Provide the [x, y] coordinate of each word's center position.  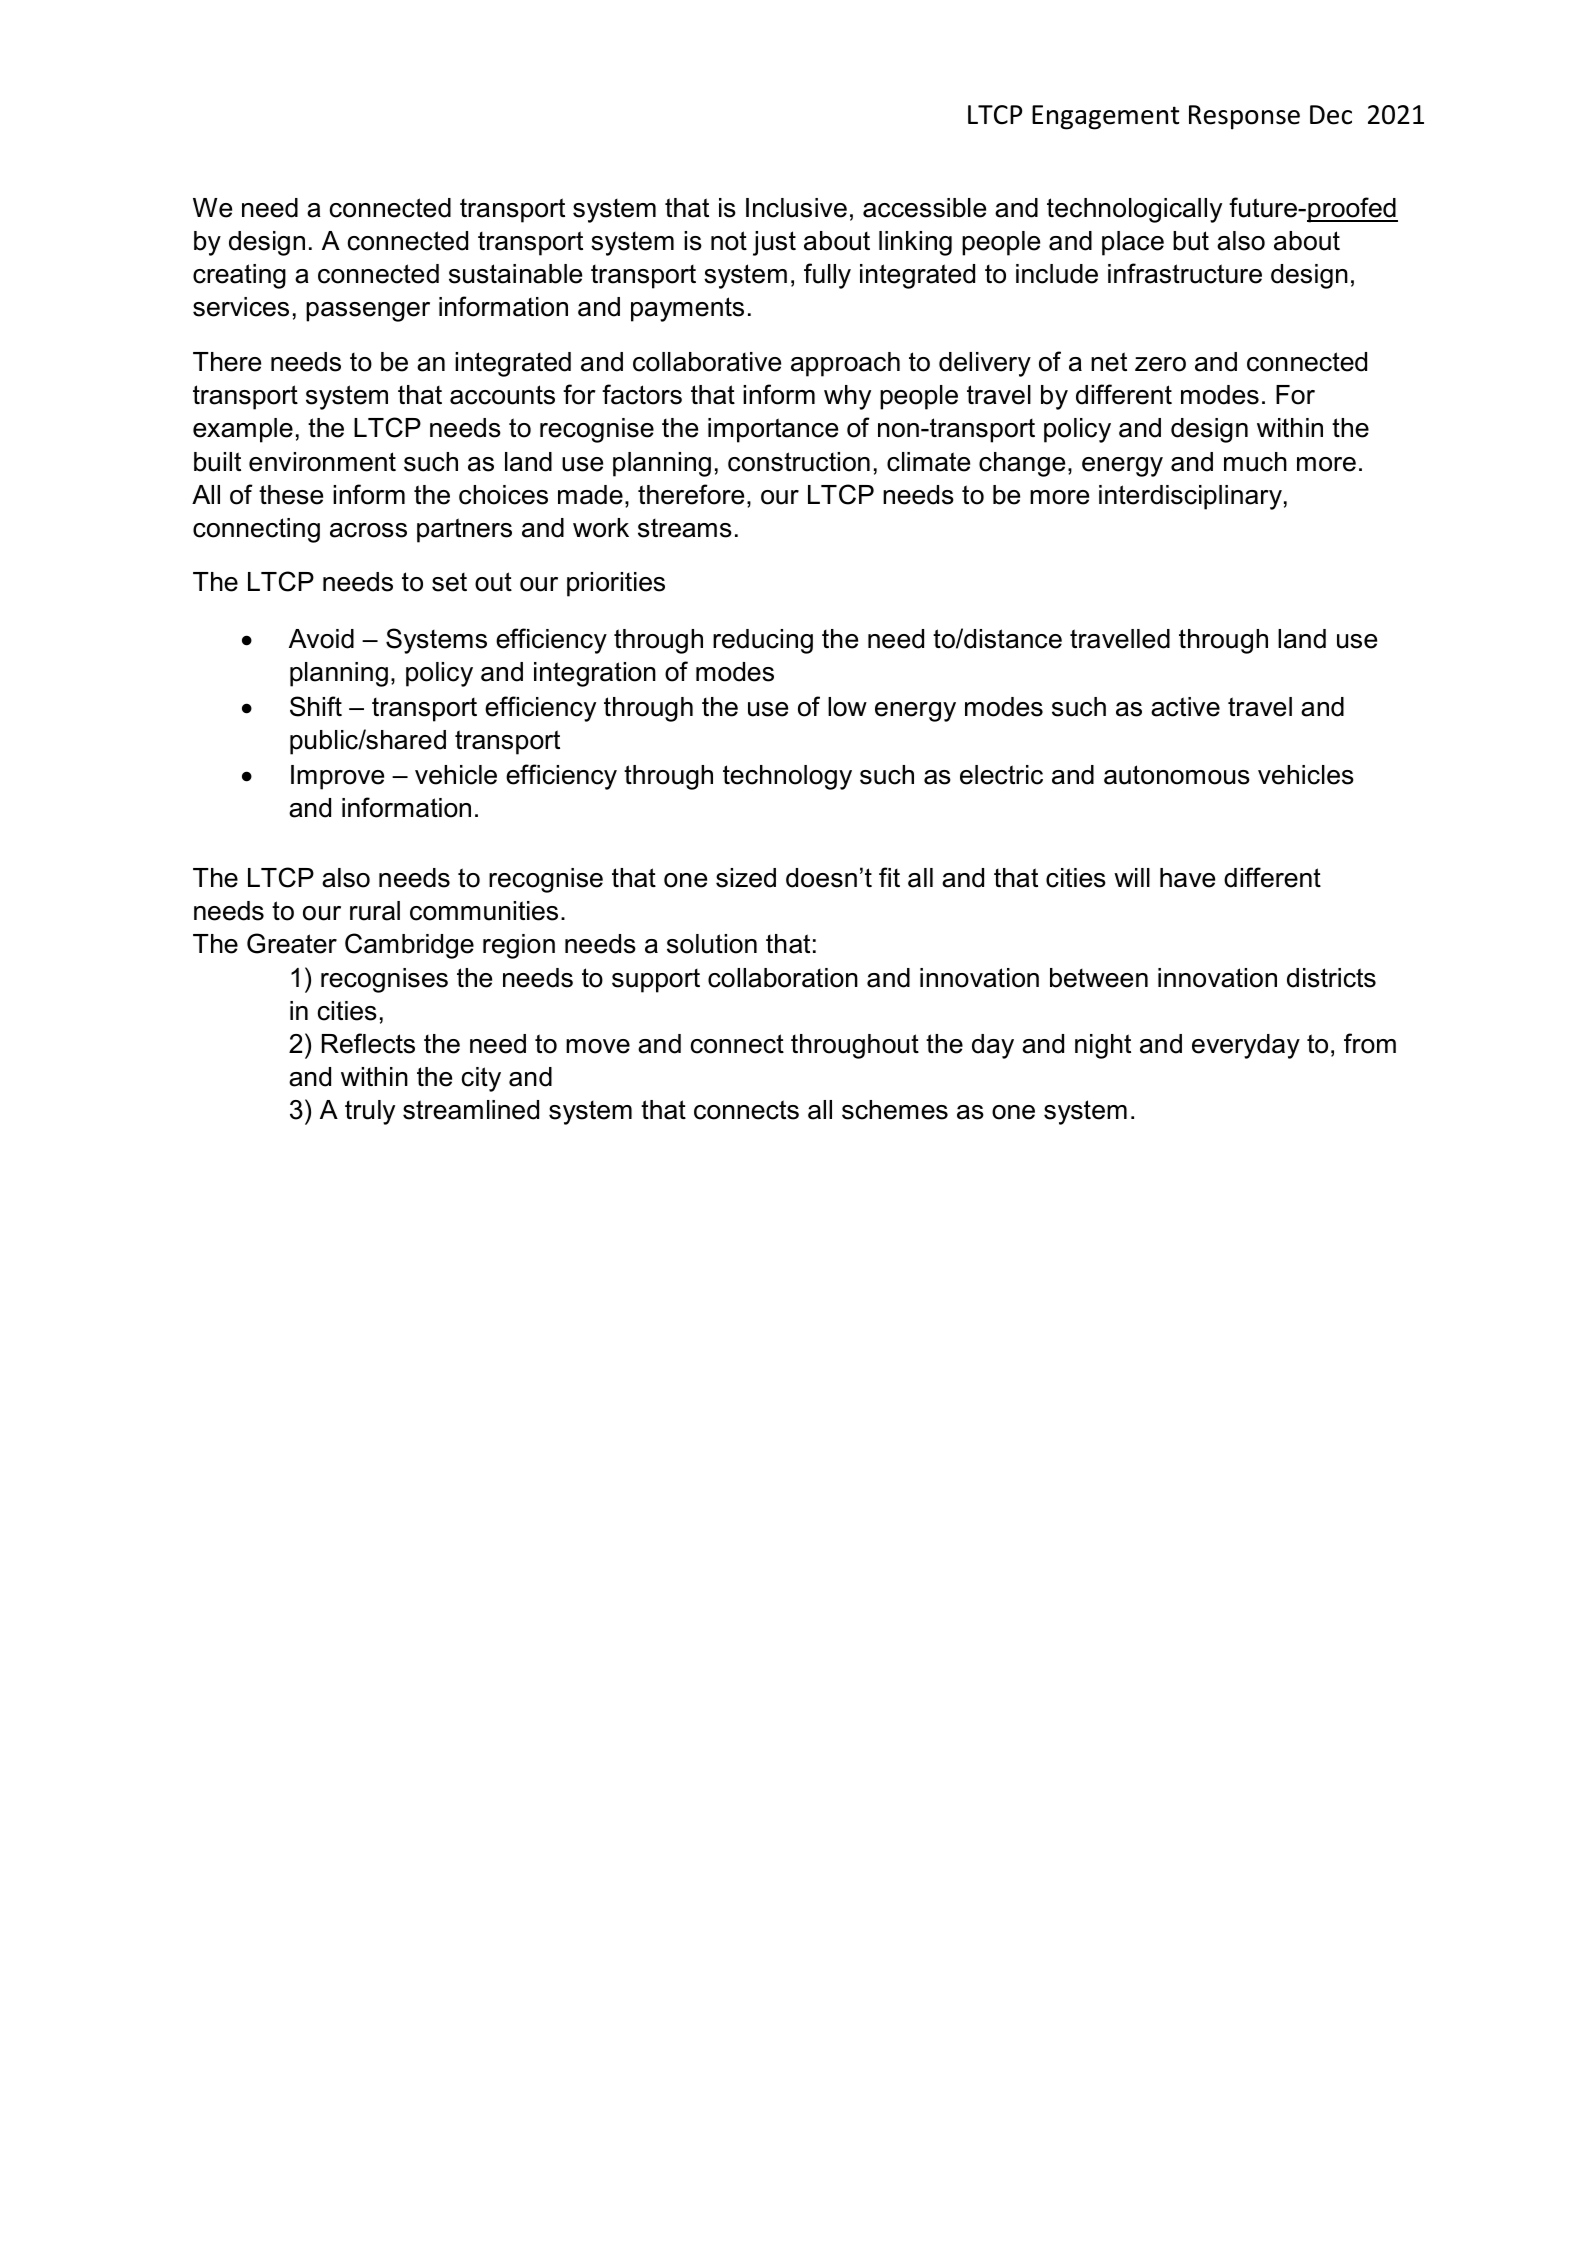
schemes [895, 1110]
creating [239, 276]
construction [799, 462]
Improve [337, 777]
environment [322, 462]
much [1255, 462]
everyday [1246, 1046]
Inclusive [796, 208]
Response [1244, 117]
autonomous [1177, 775]
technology [787, 777]
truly [370, 1112]
